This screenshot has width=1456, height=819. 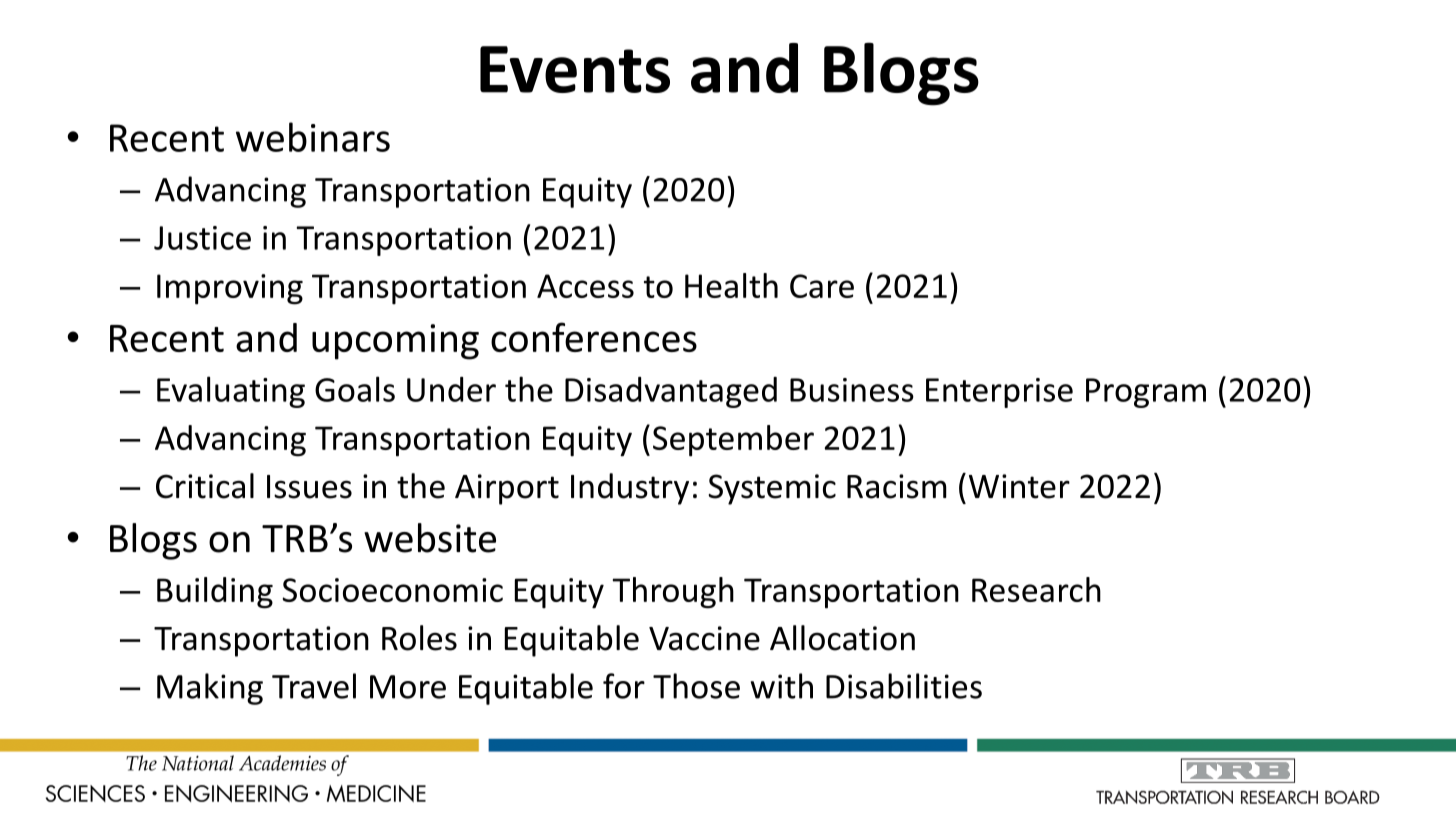 I want to click on Travel, so click(x=314, y=686).
